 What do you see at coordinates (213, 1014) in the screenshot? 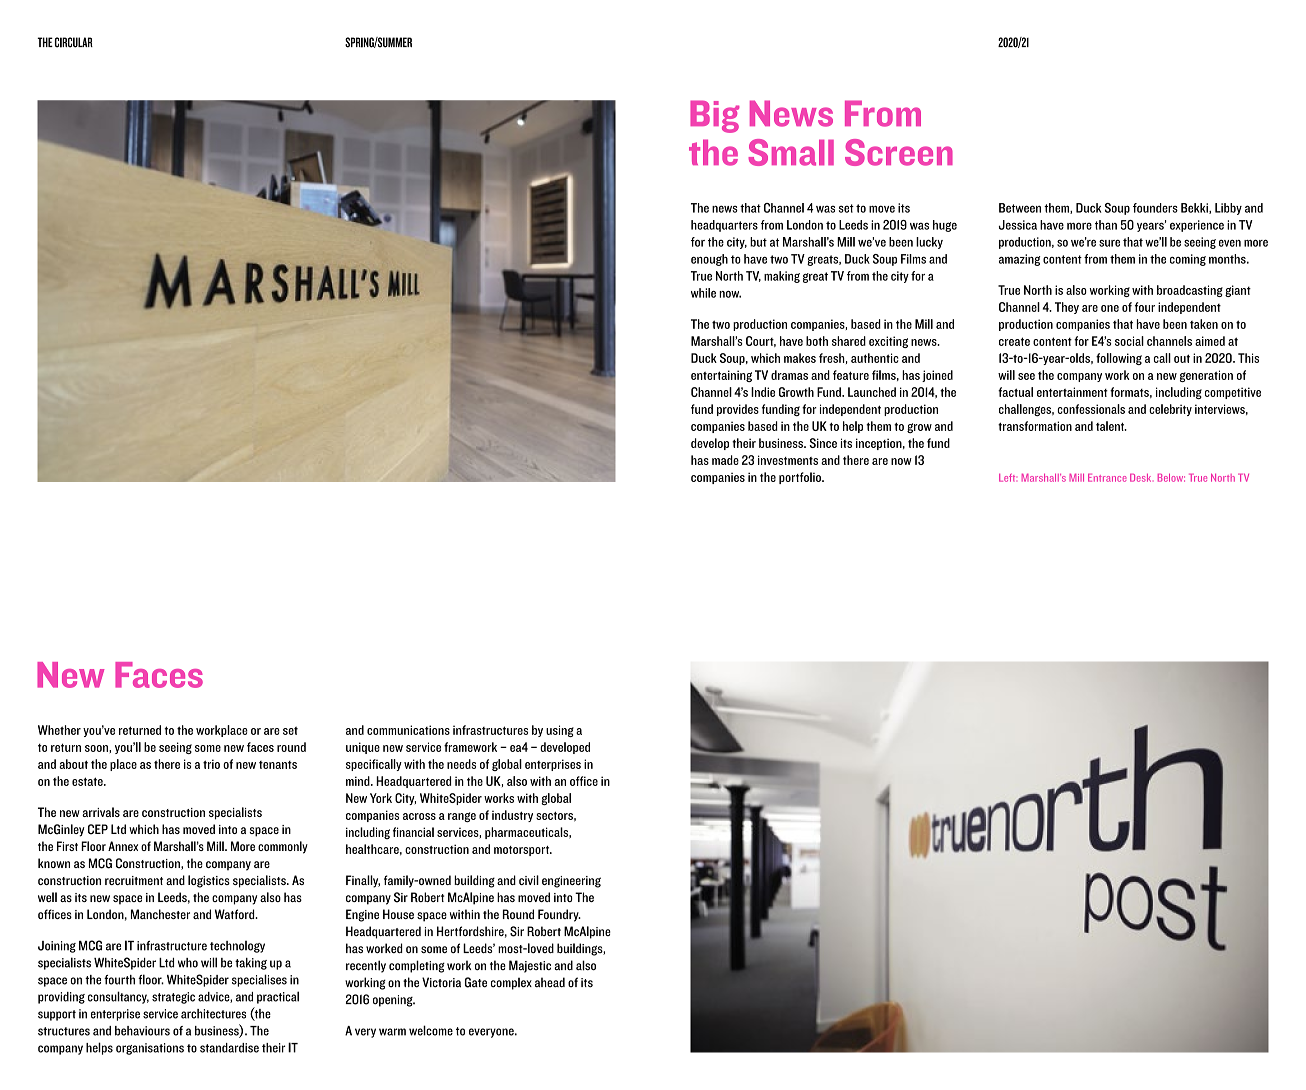
I see `architectures` at bounding box center [213, 1014].
